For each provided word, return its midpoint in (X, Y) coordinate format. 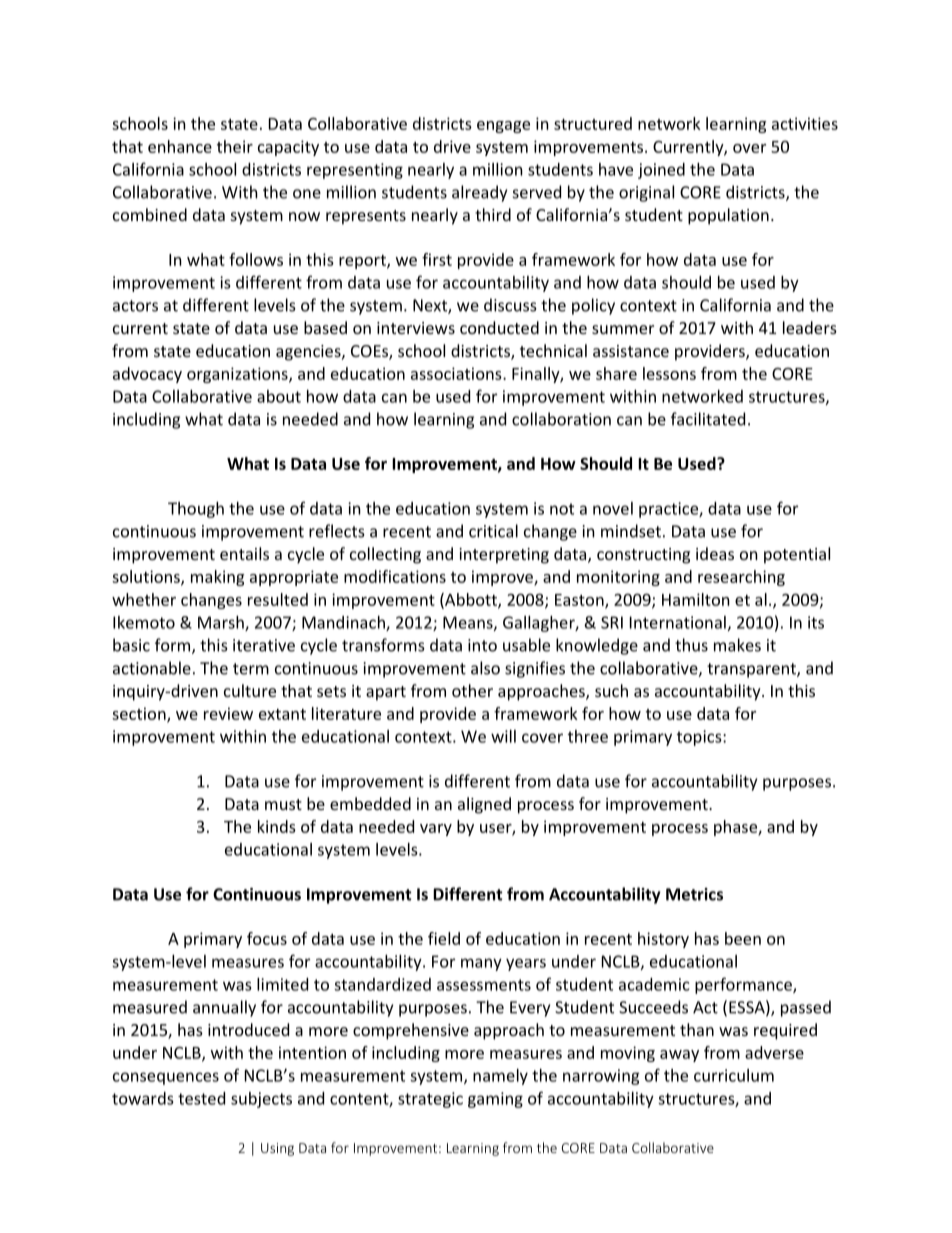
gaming (495, 1100)
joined (661, 171)
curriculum (734, 1075)
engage (503, 127)
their (235, 146)
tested (201, 1098)
